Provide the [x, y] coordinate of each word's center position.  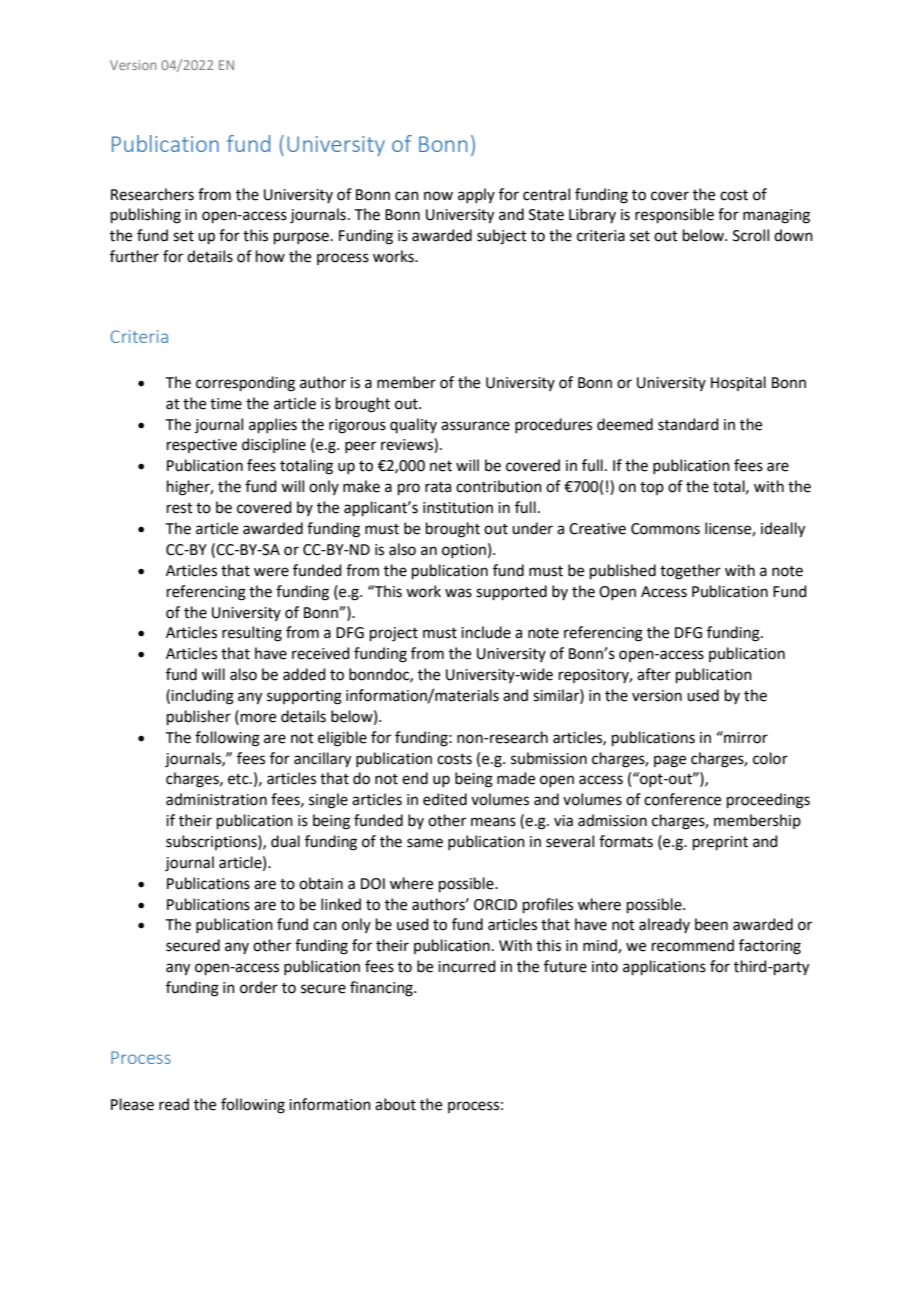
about [395, 1104]
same [425, 843]
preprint [720, 843]
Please [132, 1104]
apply [476, 195]
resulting [252, 634]
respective [202, 446]
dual [285, 841]
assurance [475, 426]
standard [688, 424]
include [486, 632]
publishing [146, 216]
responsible [674, 215]
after [654, 674]
